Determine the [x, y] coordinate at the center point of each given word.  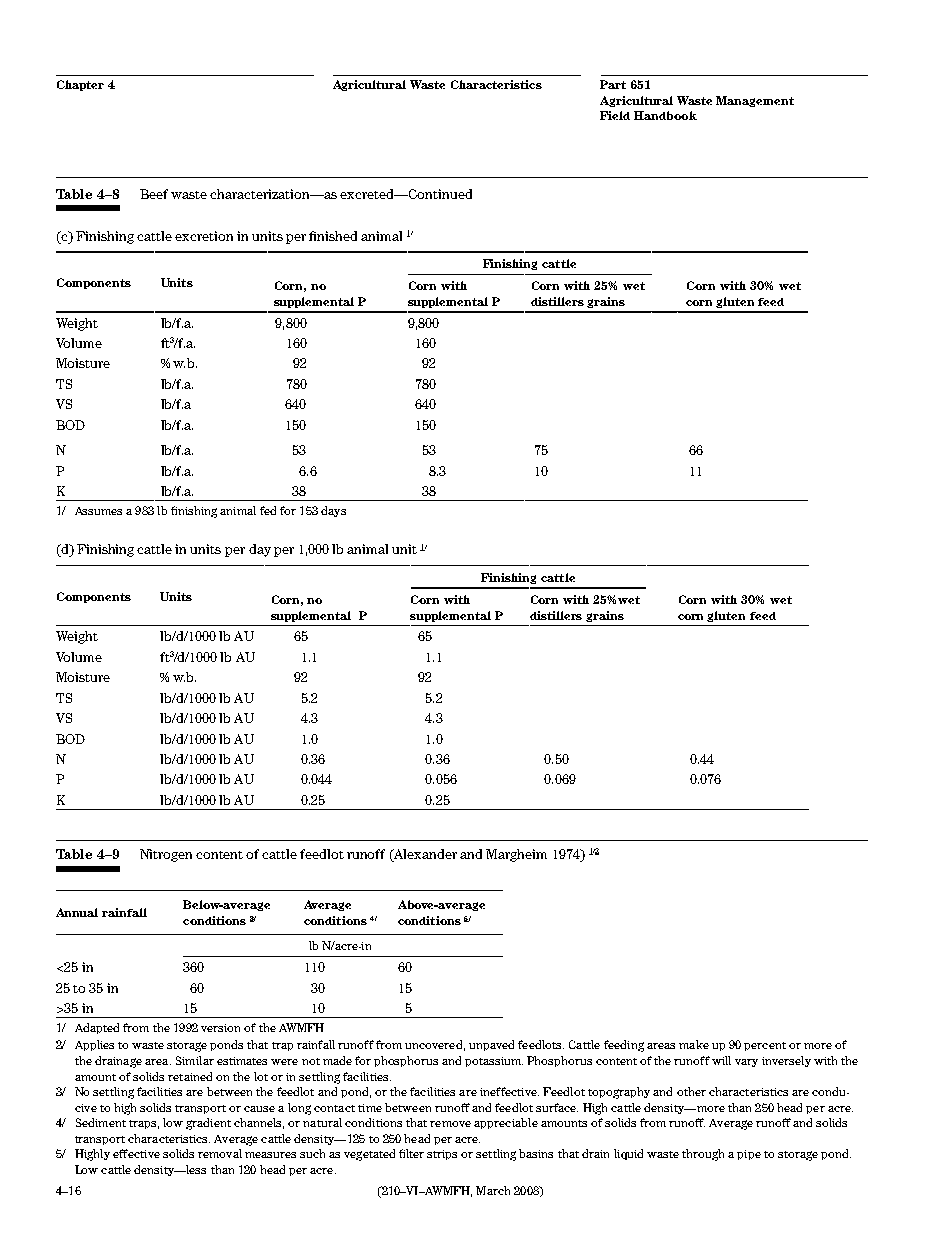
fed [268, 510]
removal [220, 1153]
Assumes [98, 511]
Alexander [424, 854]
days [333, 511]
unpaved [491, 1045]
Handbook [665, 115]
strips [442, 1155]
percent [765, 1046]
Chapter [80, 85]
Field [615, 115]
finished [333, 236]
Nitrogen [166, 855]
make [694, 1044]
